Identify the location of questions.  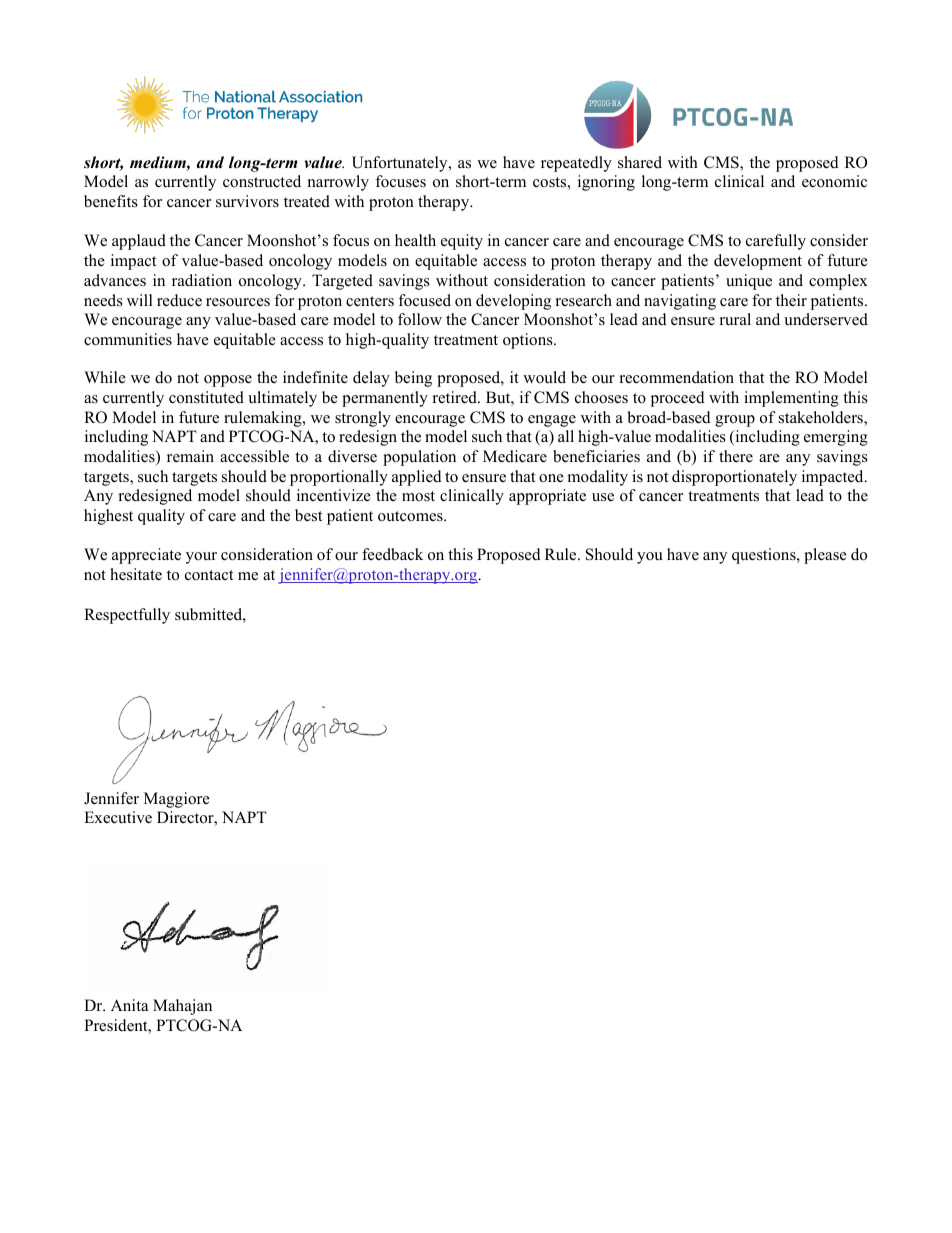
(765, 556).
